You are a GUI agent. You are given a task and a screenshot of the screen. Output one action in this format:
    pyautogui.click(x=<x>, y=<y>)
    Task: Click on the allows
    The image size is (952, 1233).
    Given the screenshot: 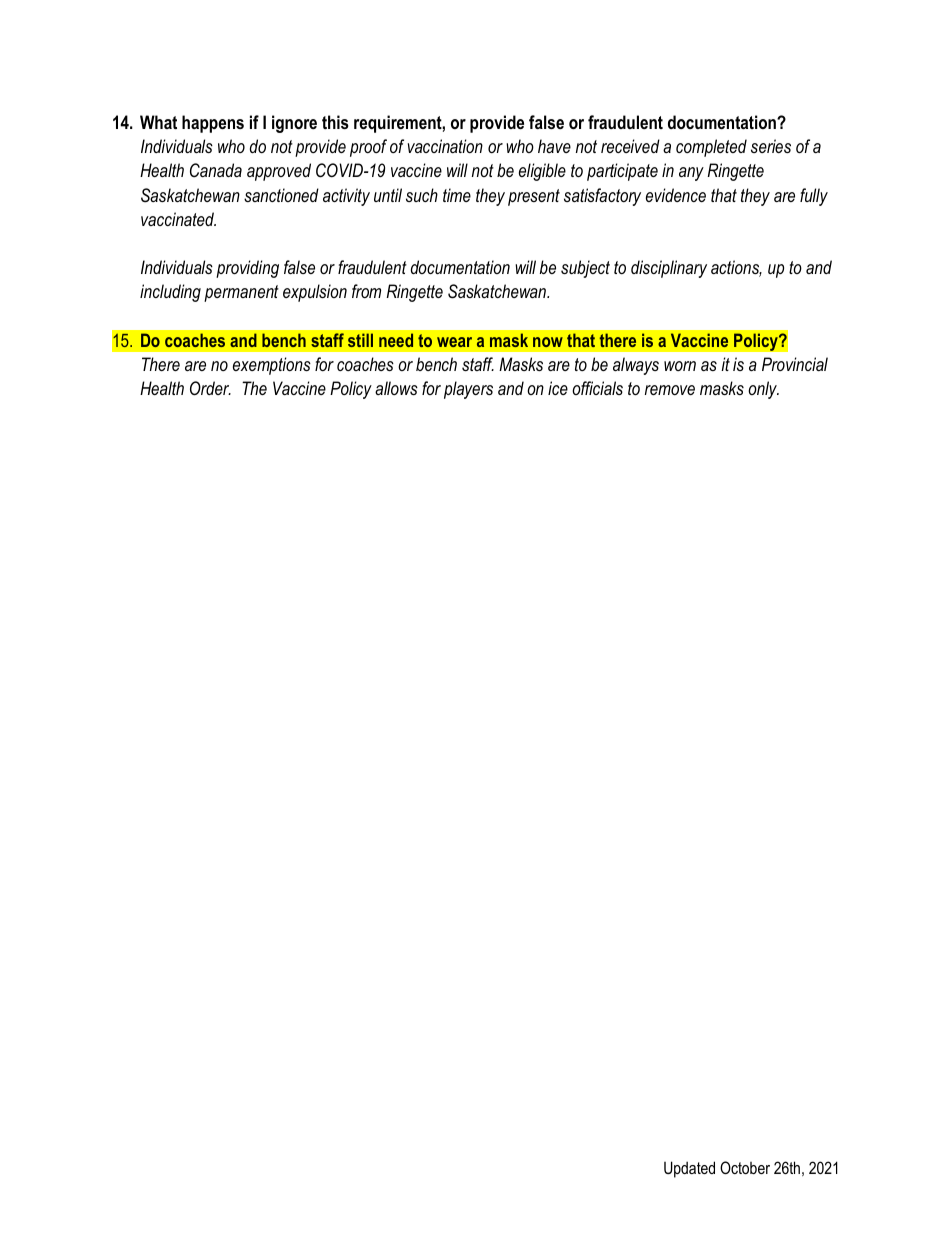 What is the action you would take?
    pyautogui.click(x=396, y=388)
